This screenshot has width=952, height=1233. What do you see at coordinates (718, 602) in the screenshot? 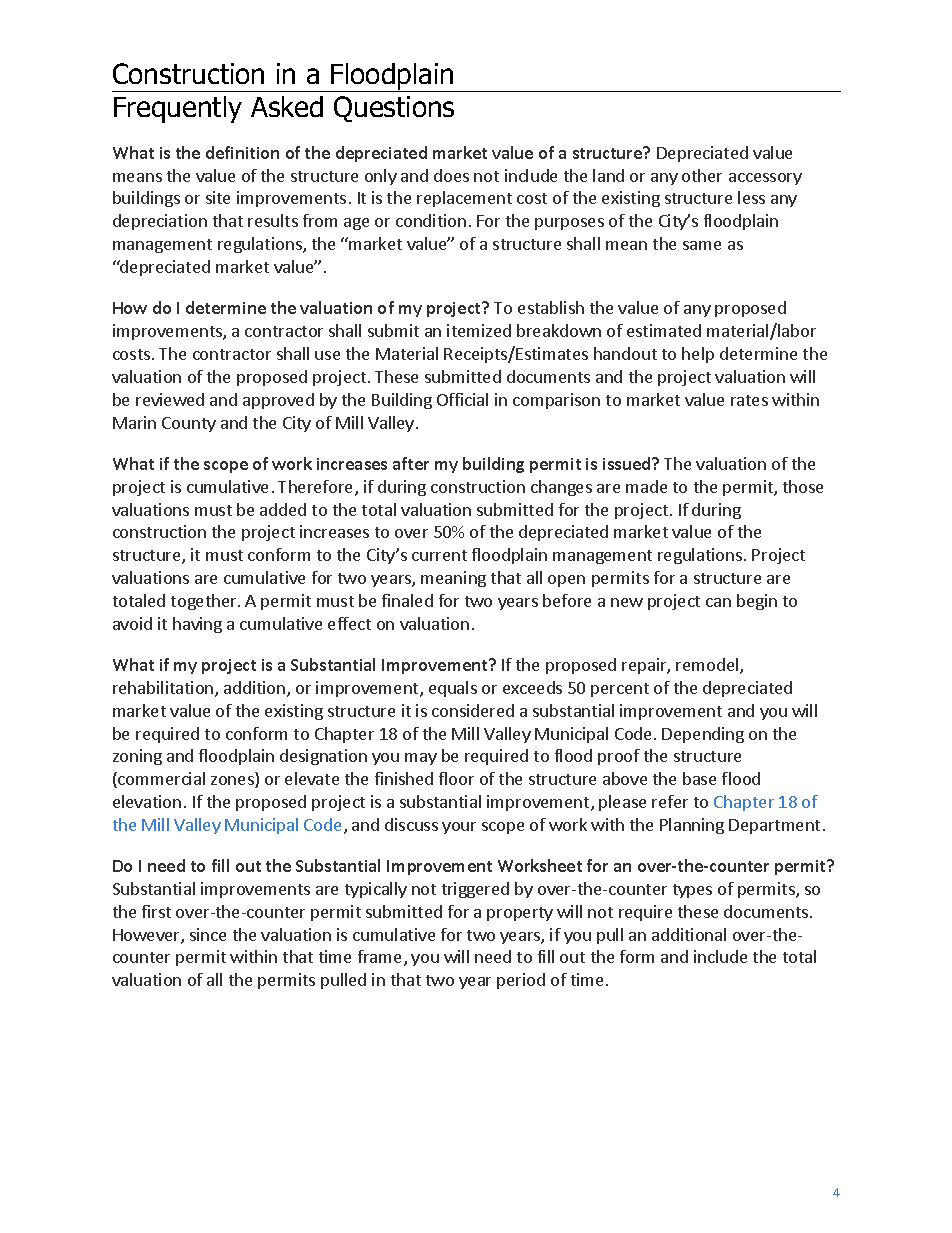
I see `can` at bounding box center [718, 602].
